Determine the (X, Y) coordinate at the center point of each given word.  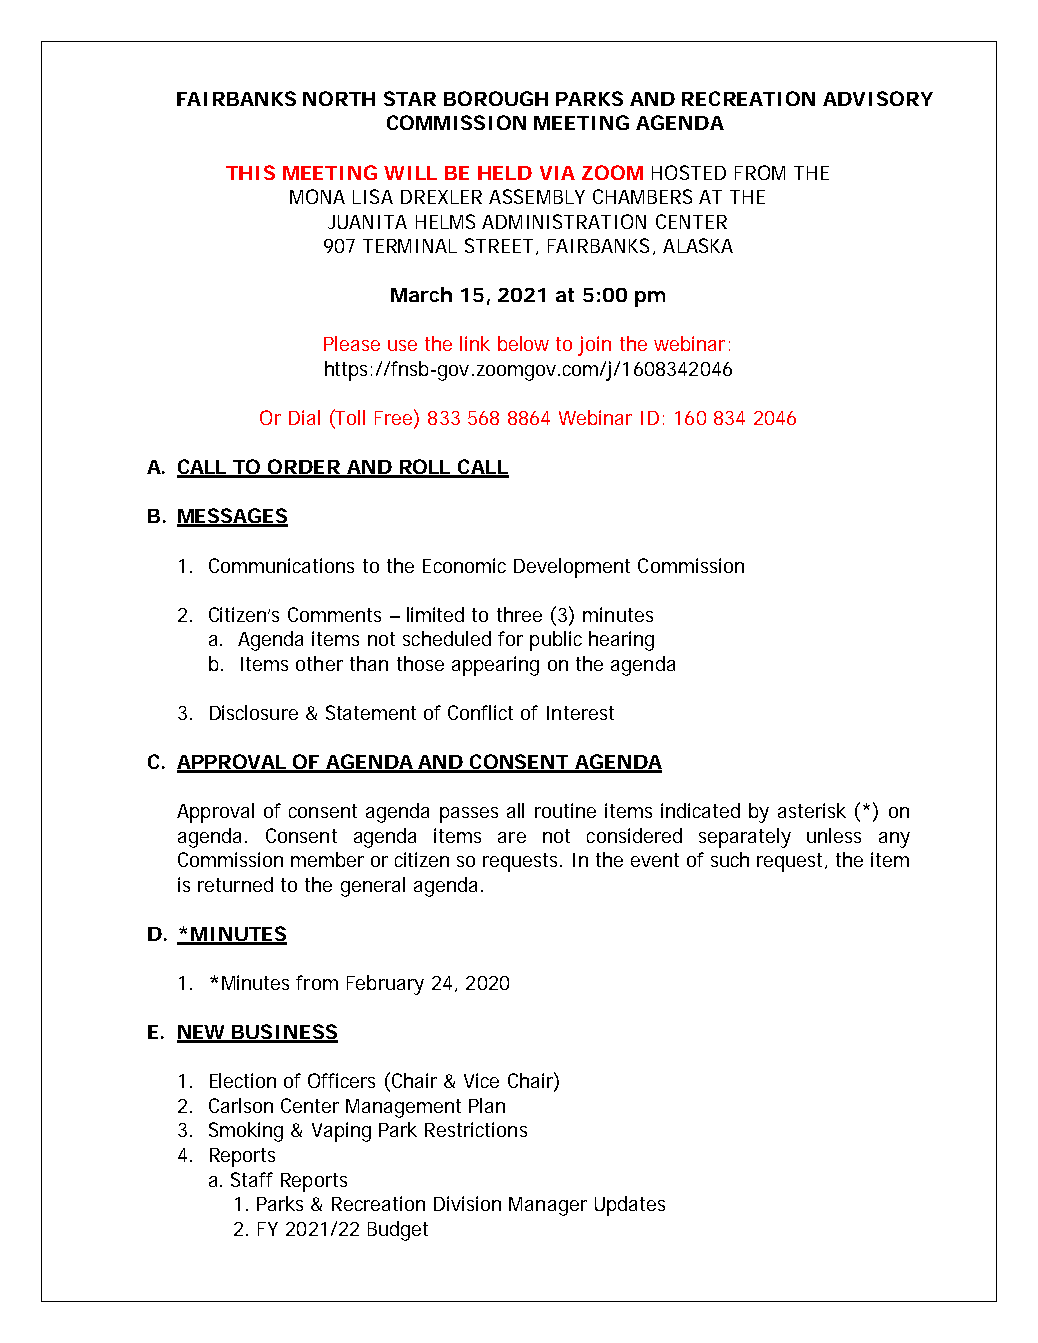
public (556, 641)
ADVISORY (878, 98)
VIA (557, 173)
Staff (252, 1179)
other (319, 663)
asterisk (812, 810)
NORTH (339, 98)
